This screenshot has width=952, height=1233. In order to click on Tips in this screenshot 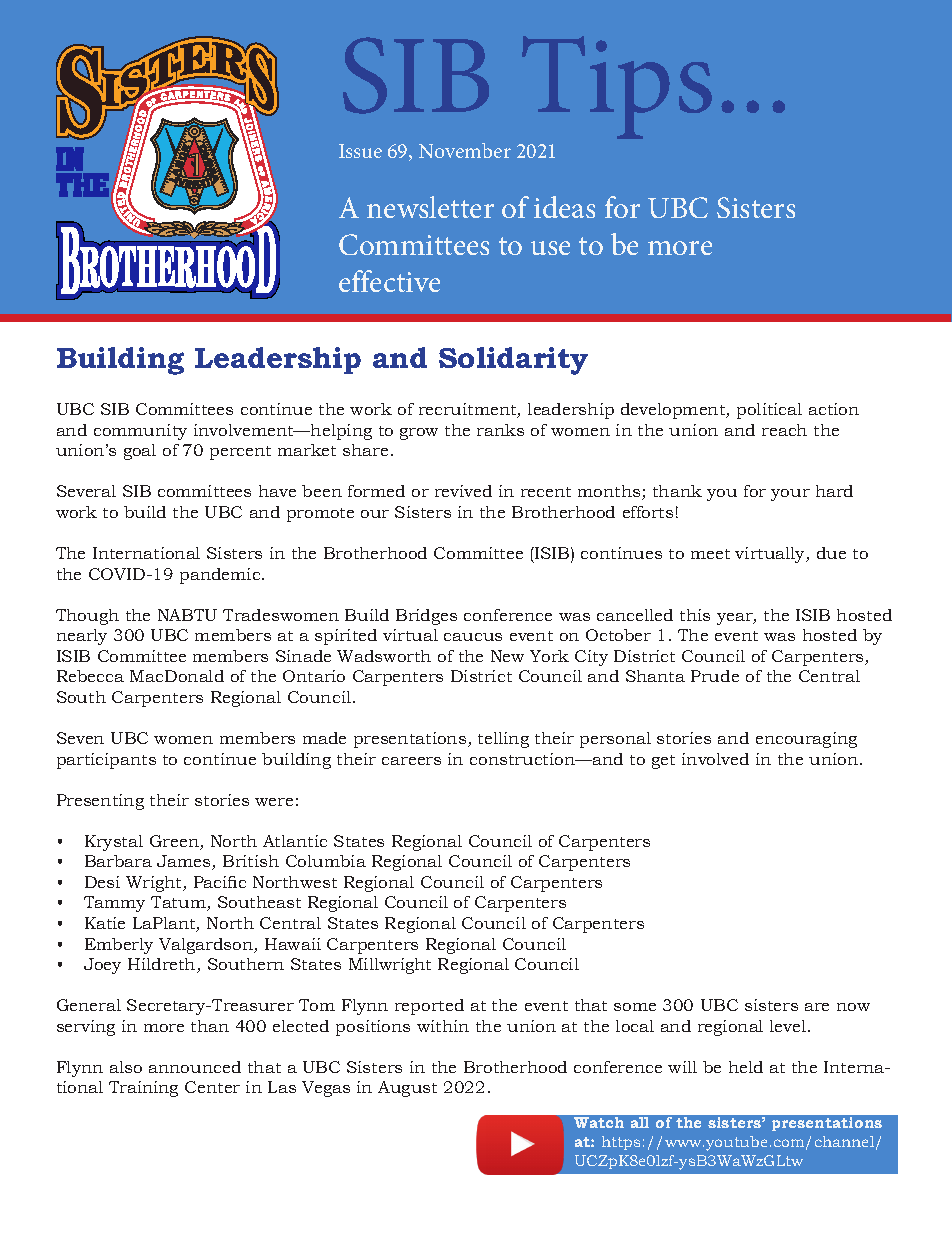, I will do `click(617, 87)`.
